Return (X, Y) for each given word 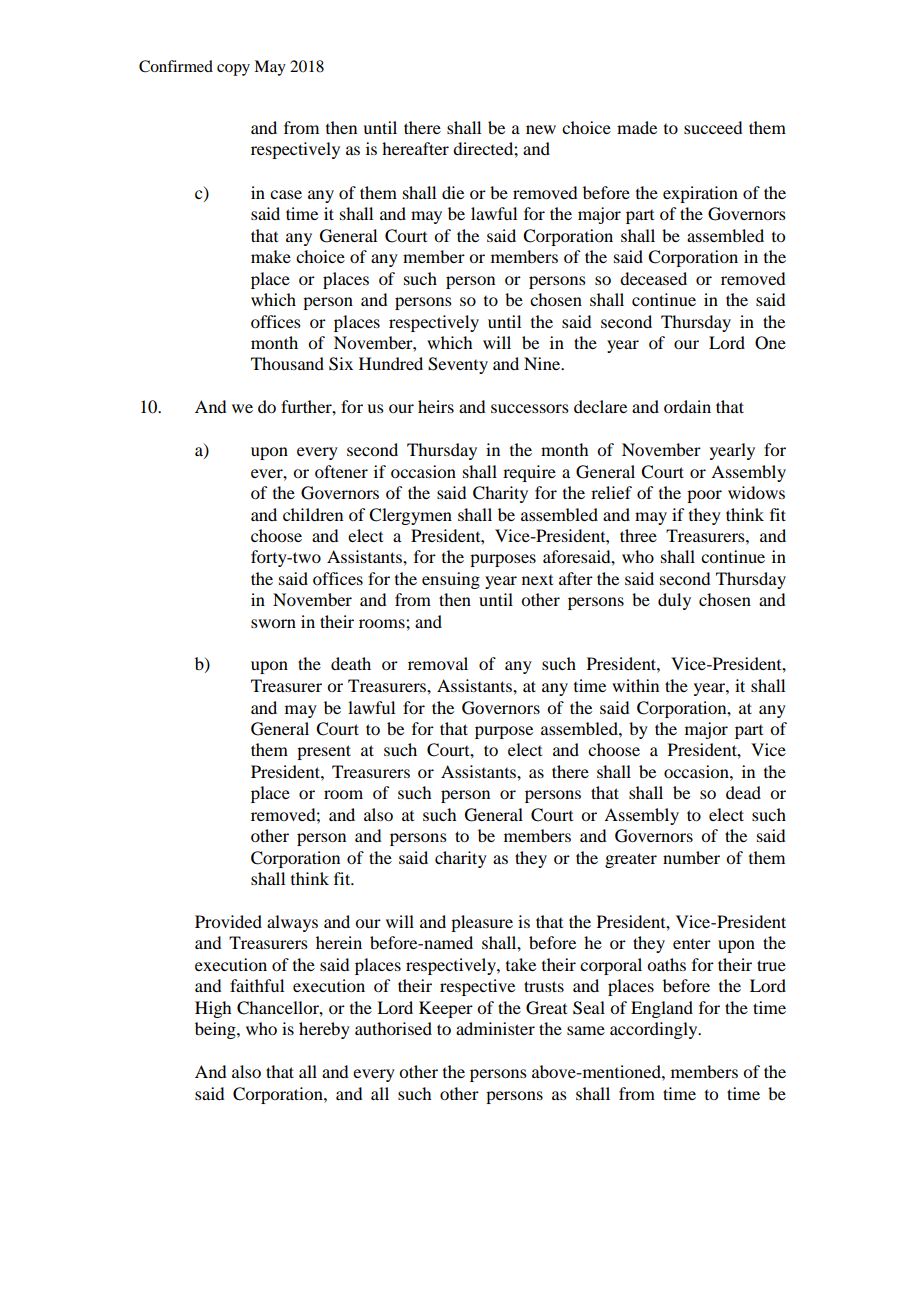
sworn (273, 623)
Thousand (287, 363)
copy (233, 70)
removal (438, 663)
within (635, 685)
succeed (713, 127)
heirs (436, 406)
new (541, 129)
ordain (687, 406)
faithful (257, 985)
